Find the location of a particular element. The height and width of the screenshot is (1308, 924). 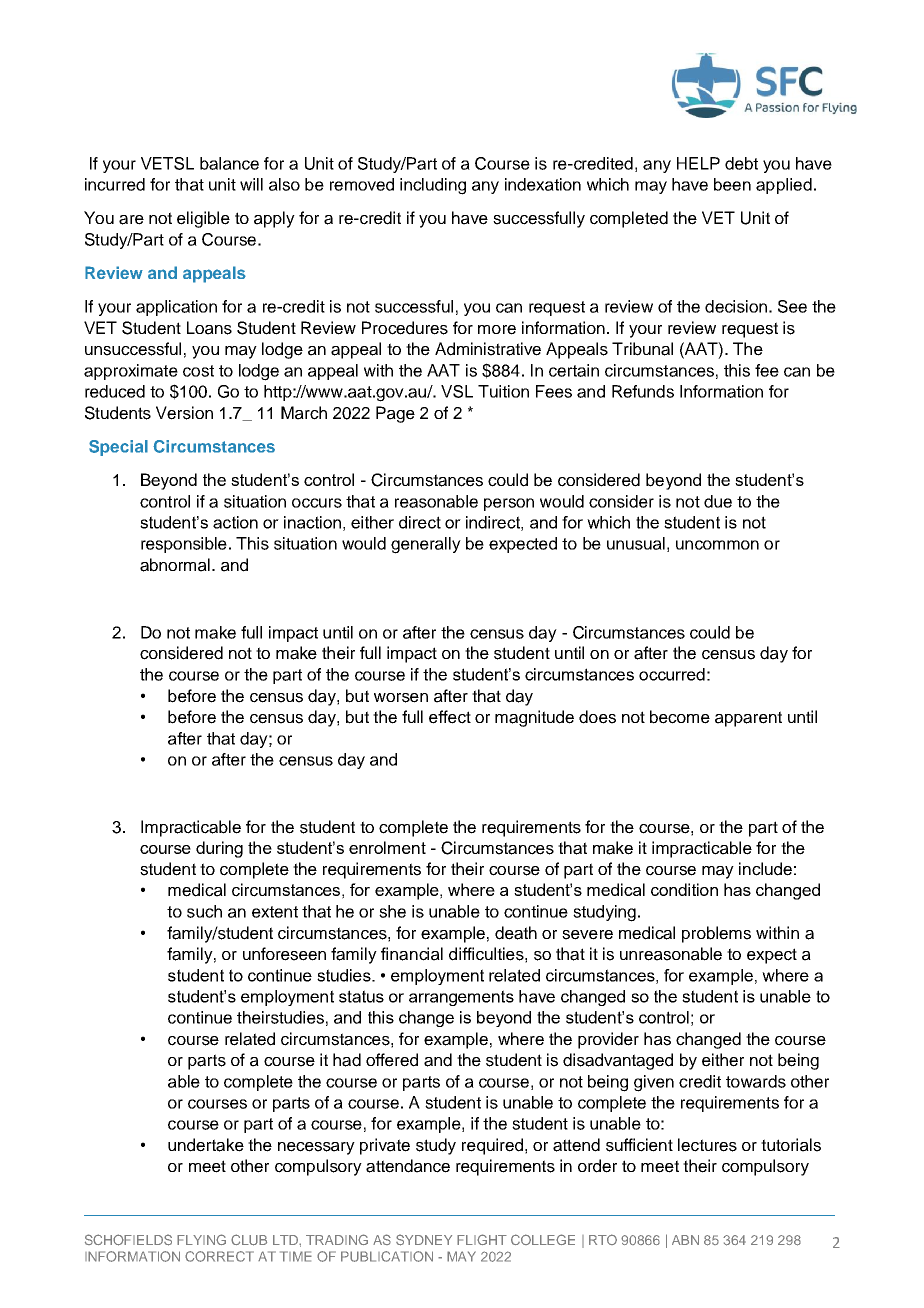

FLIGHT is located at coordinates (482, 1239).
